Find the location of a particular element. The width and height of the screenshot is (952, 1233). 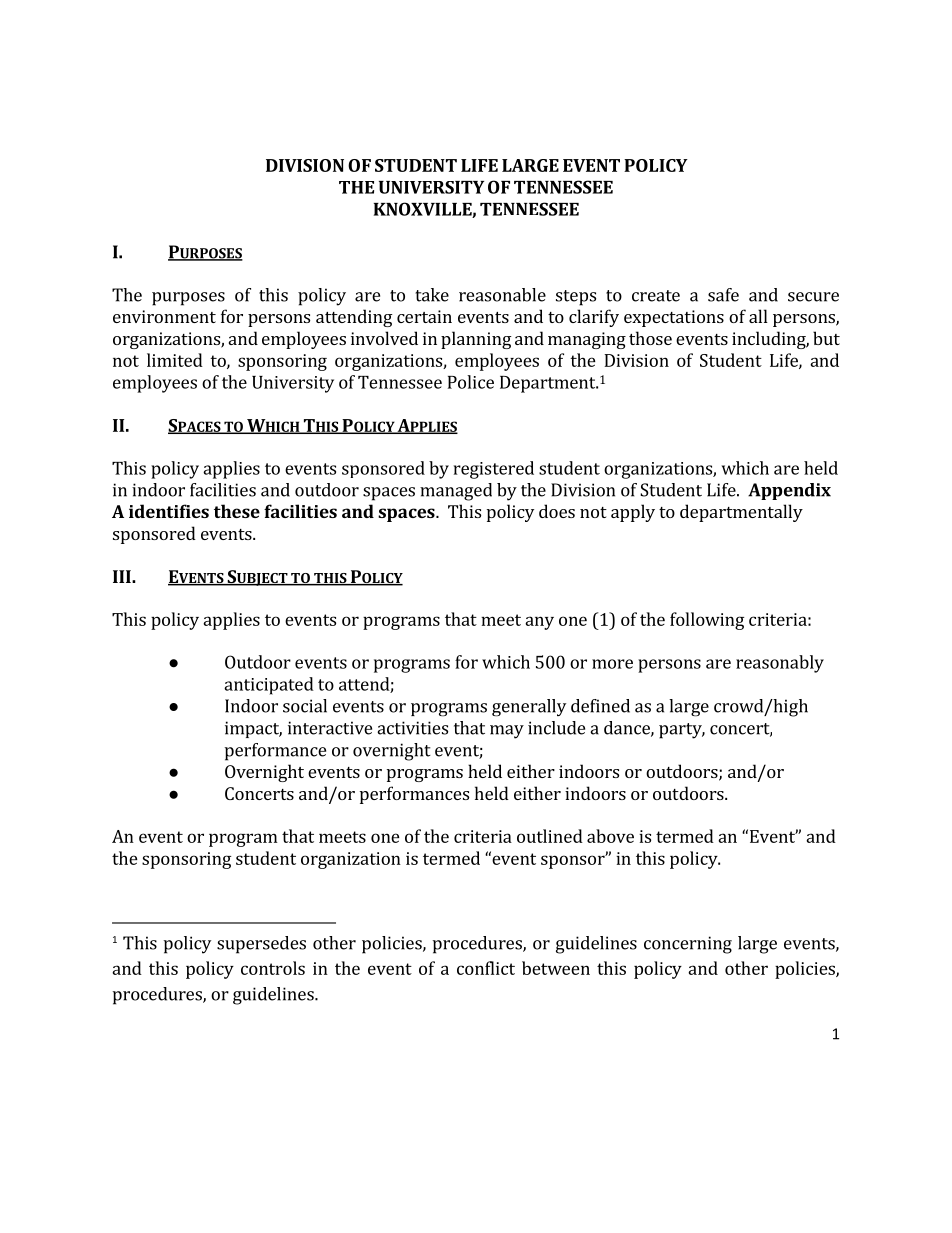

reasonable is located at coordinates (502, 295).
